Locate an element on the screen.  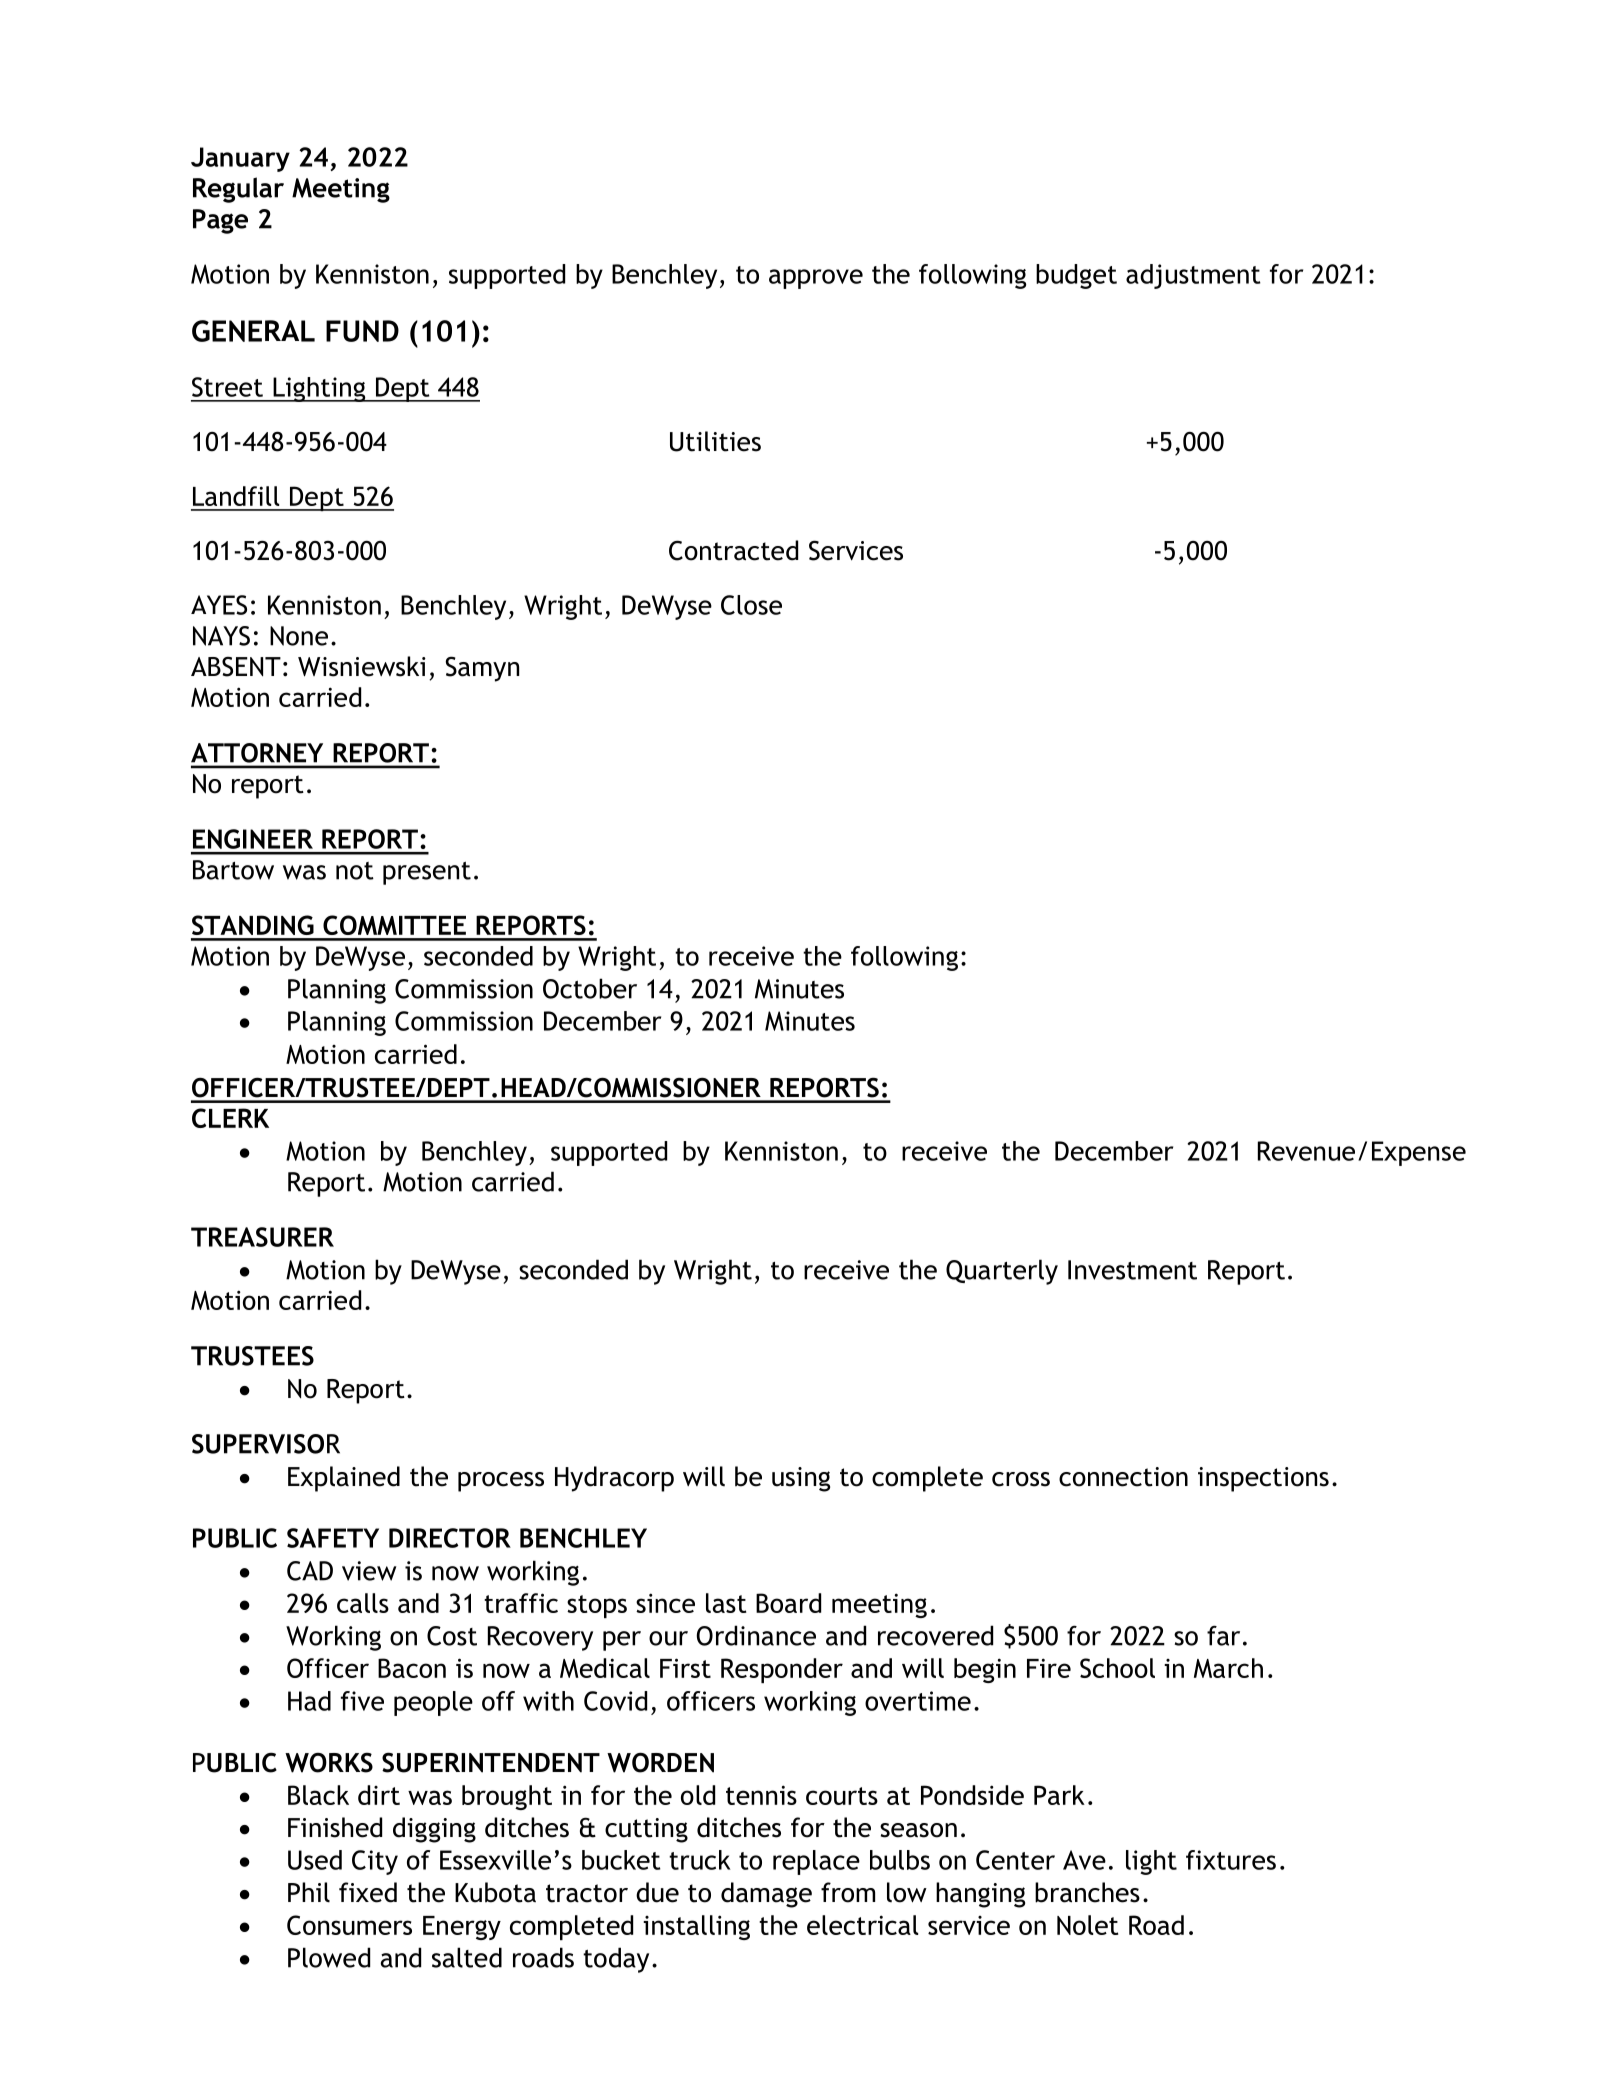
adjustment is located at coordinates (1193, 276).
